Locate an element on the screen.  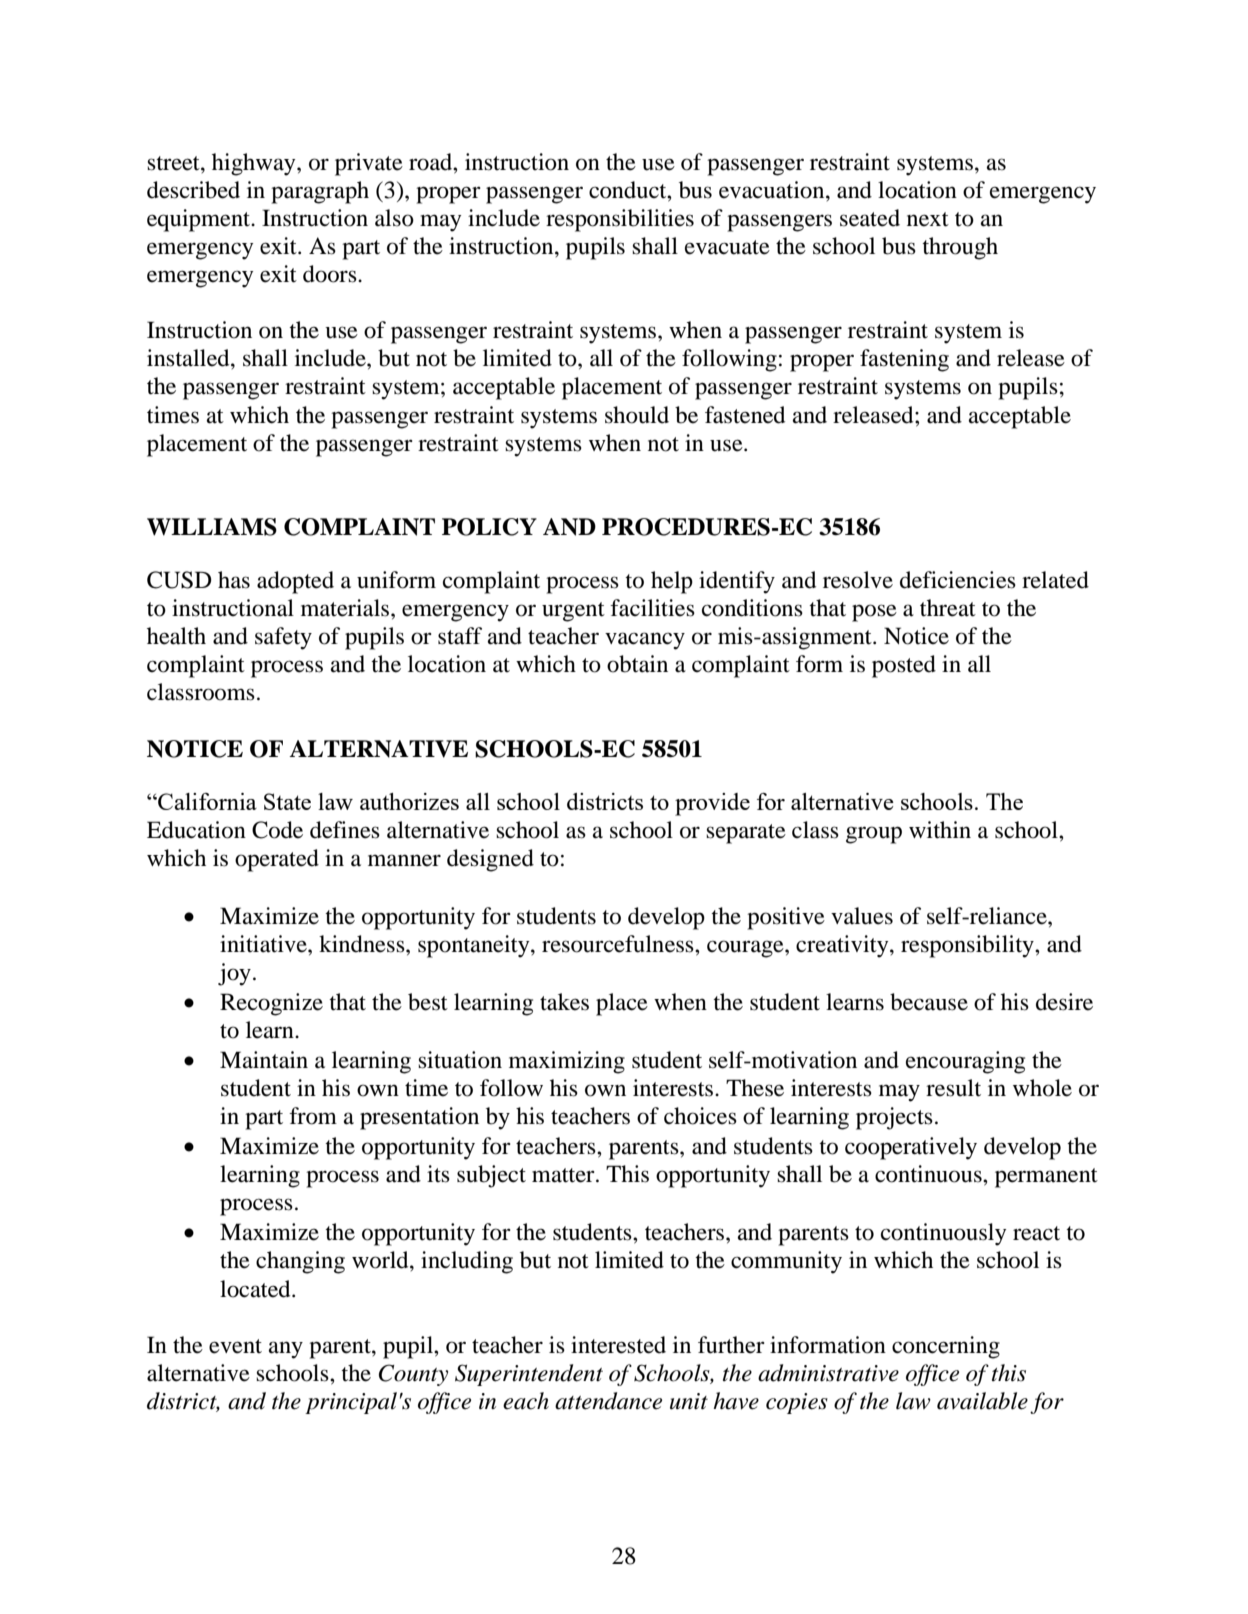
Recognize is located at coordinates (271, 1004).
